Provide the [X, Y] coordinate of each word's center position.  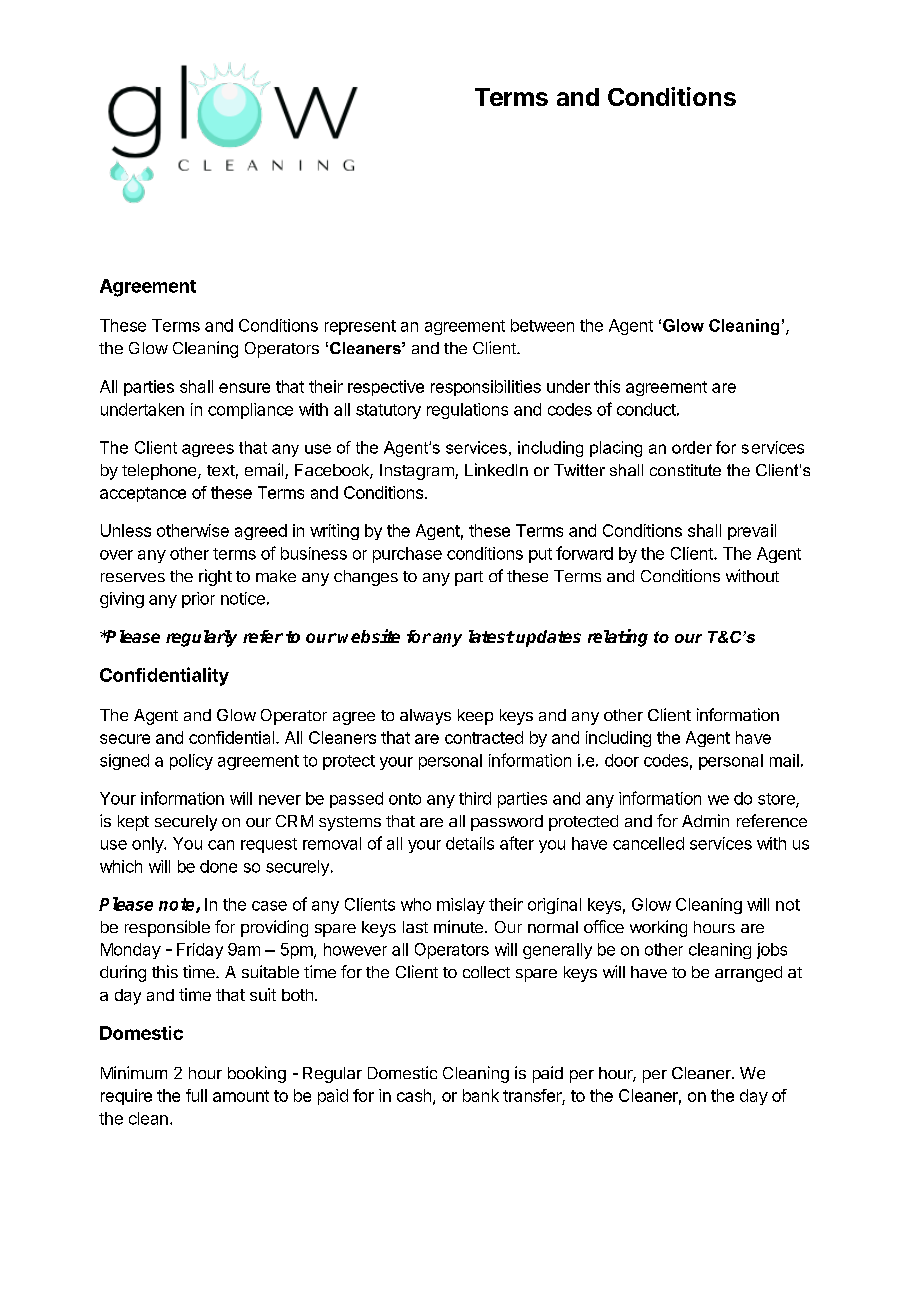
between [542, 325]
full [196, 1095]
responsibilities [486, 388]
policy [191, 762]
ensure [244, 388]
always [425, 717]
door [622, 760]
